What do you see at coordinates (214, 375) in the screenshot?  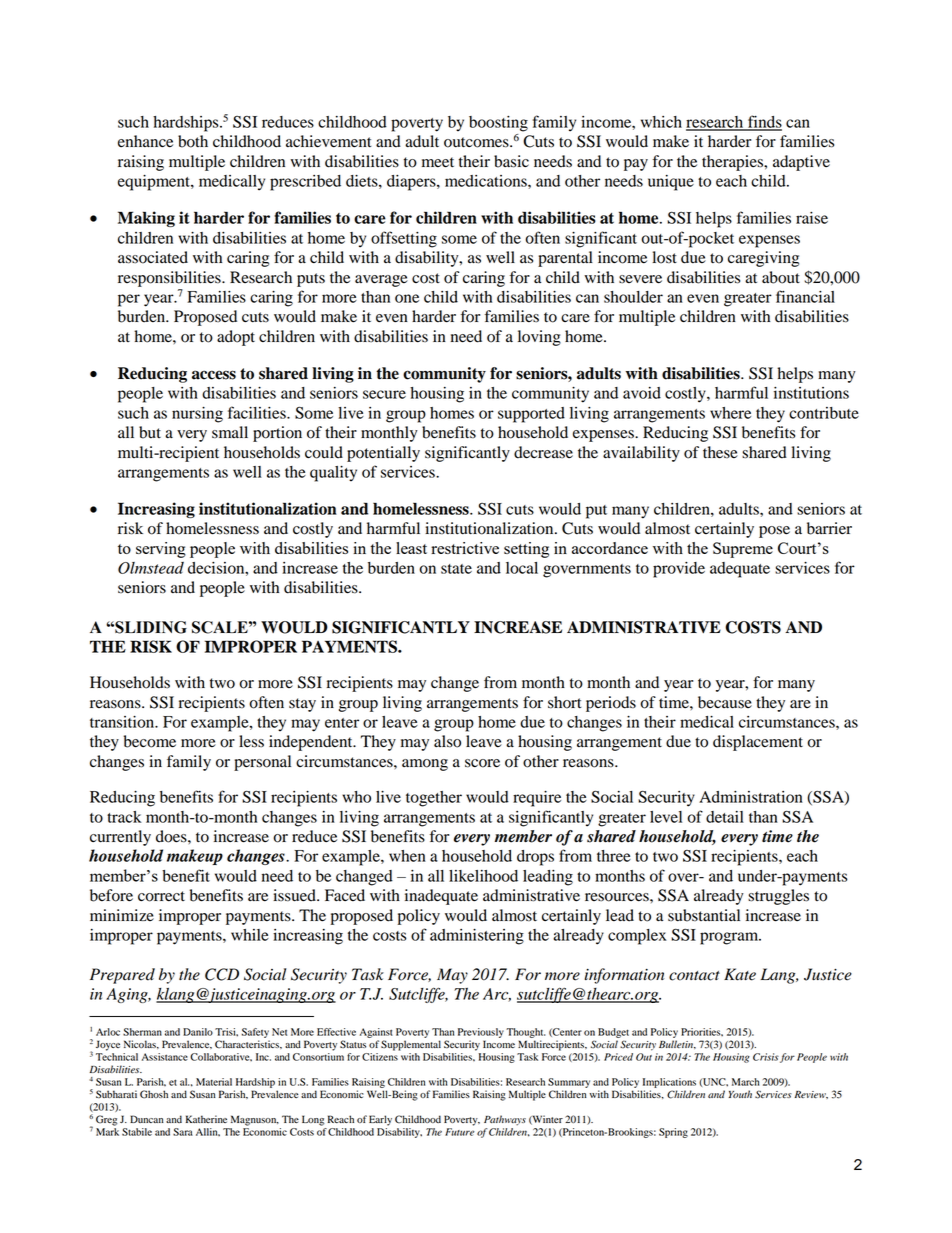 I see `access` at bounding box center [214, 375].
